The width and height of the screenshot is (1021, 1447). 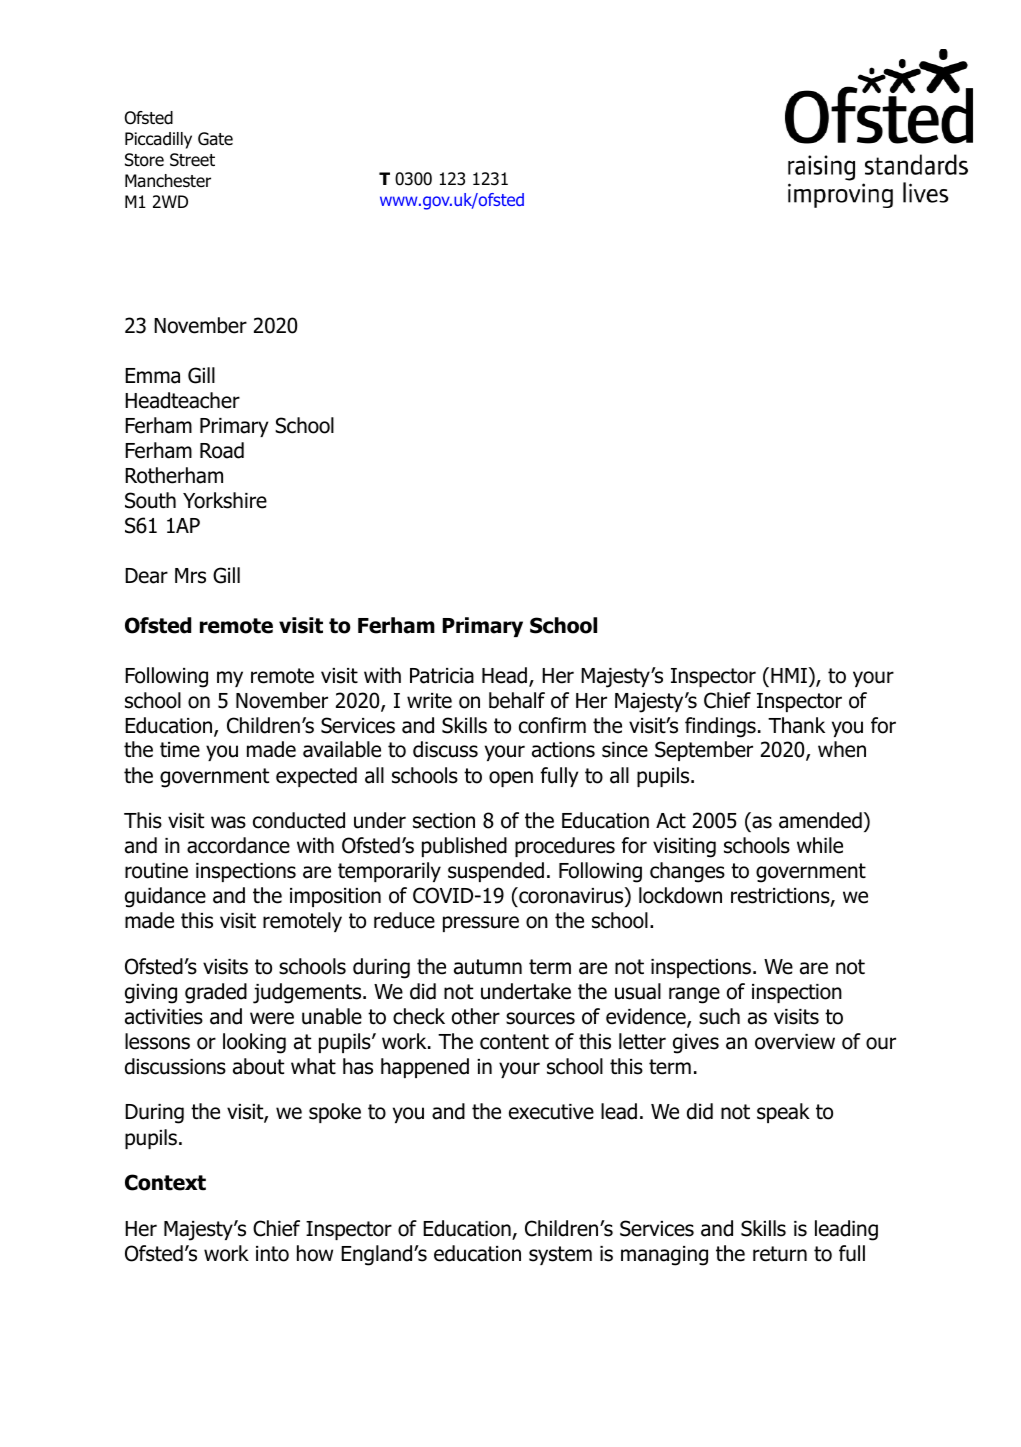 What do you see at coordinates (225, 500) in the screenshot?
I see `Yorkshire` at bounding box center [225, 500].
